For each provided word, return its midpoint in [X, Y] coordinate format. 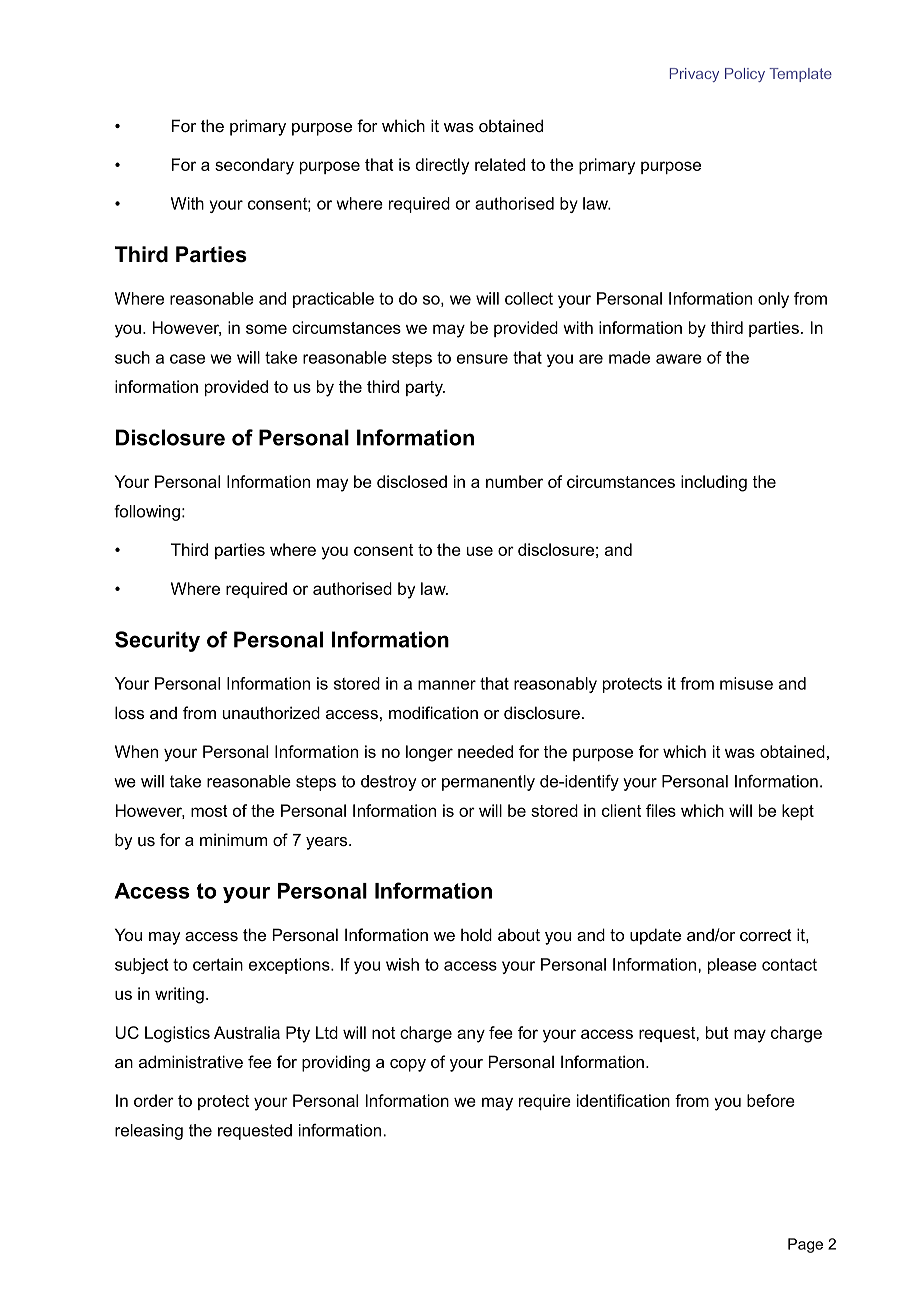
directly [442, 166]
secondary [254, 166]
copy [408, 1065]
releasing [149, 1132]
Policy [745, 75]
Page [805, 1245]
